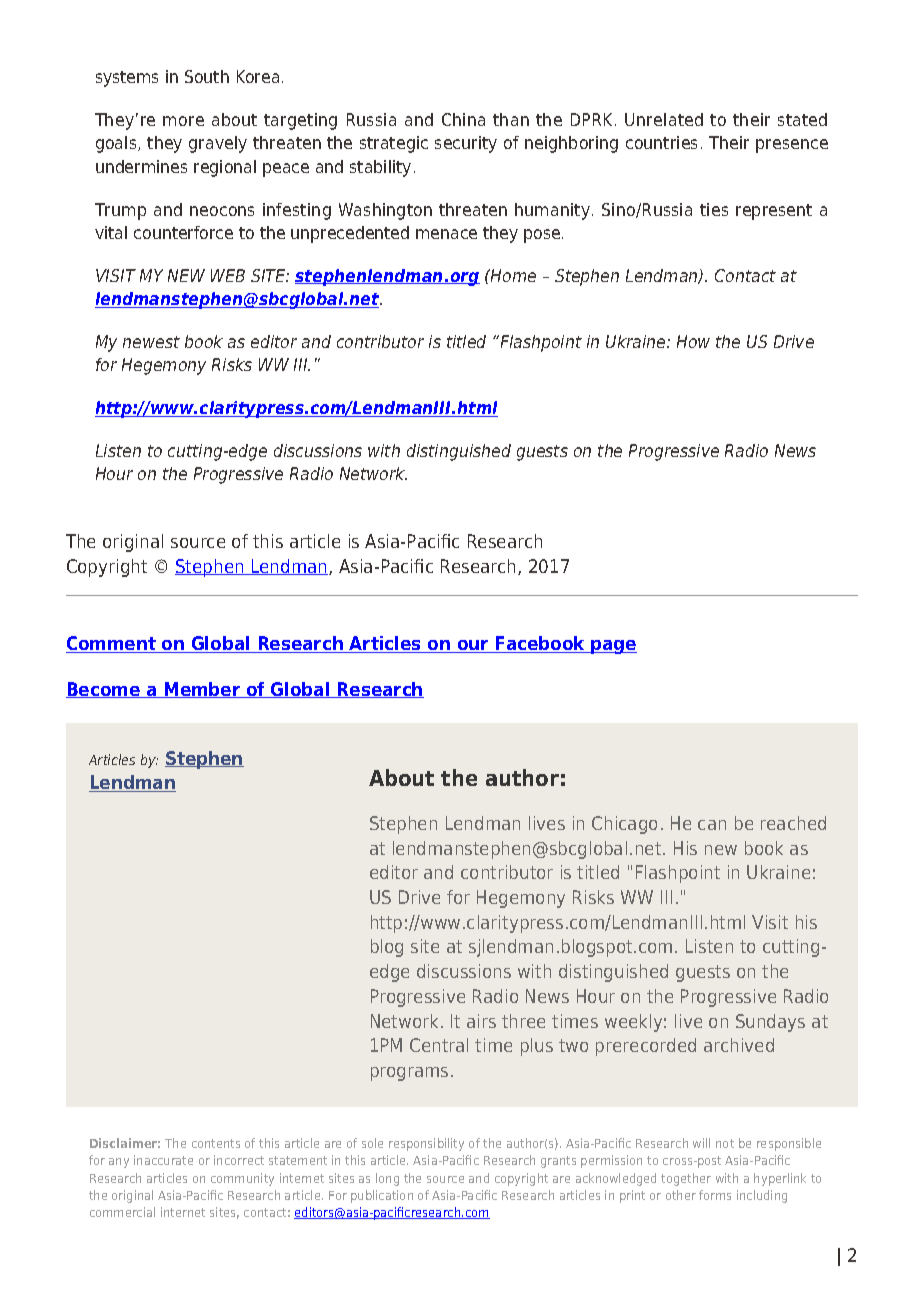 This screenshot has width=924, height=1308. What do you see at coordinates (664, 119) in the screenshot?
I see `Unrelated` at bounding box center [664, 119].
